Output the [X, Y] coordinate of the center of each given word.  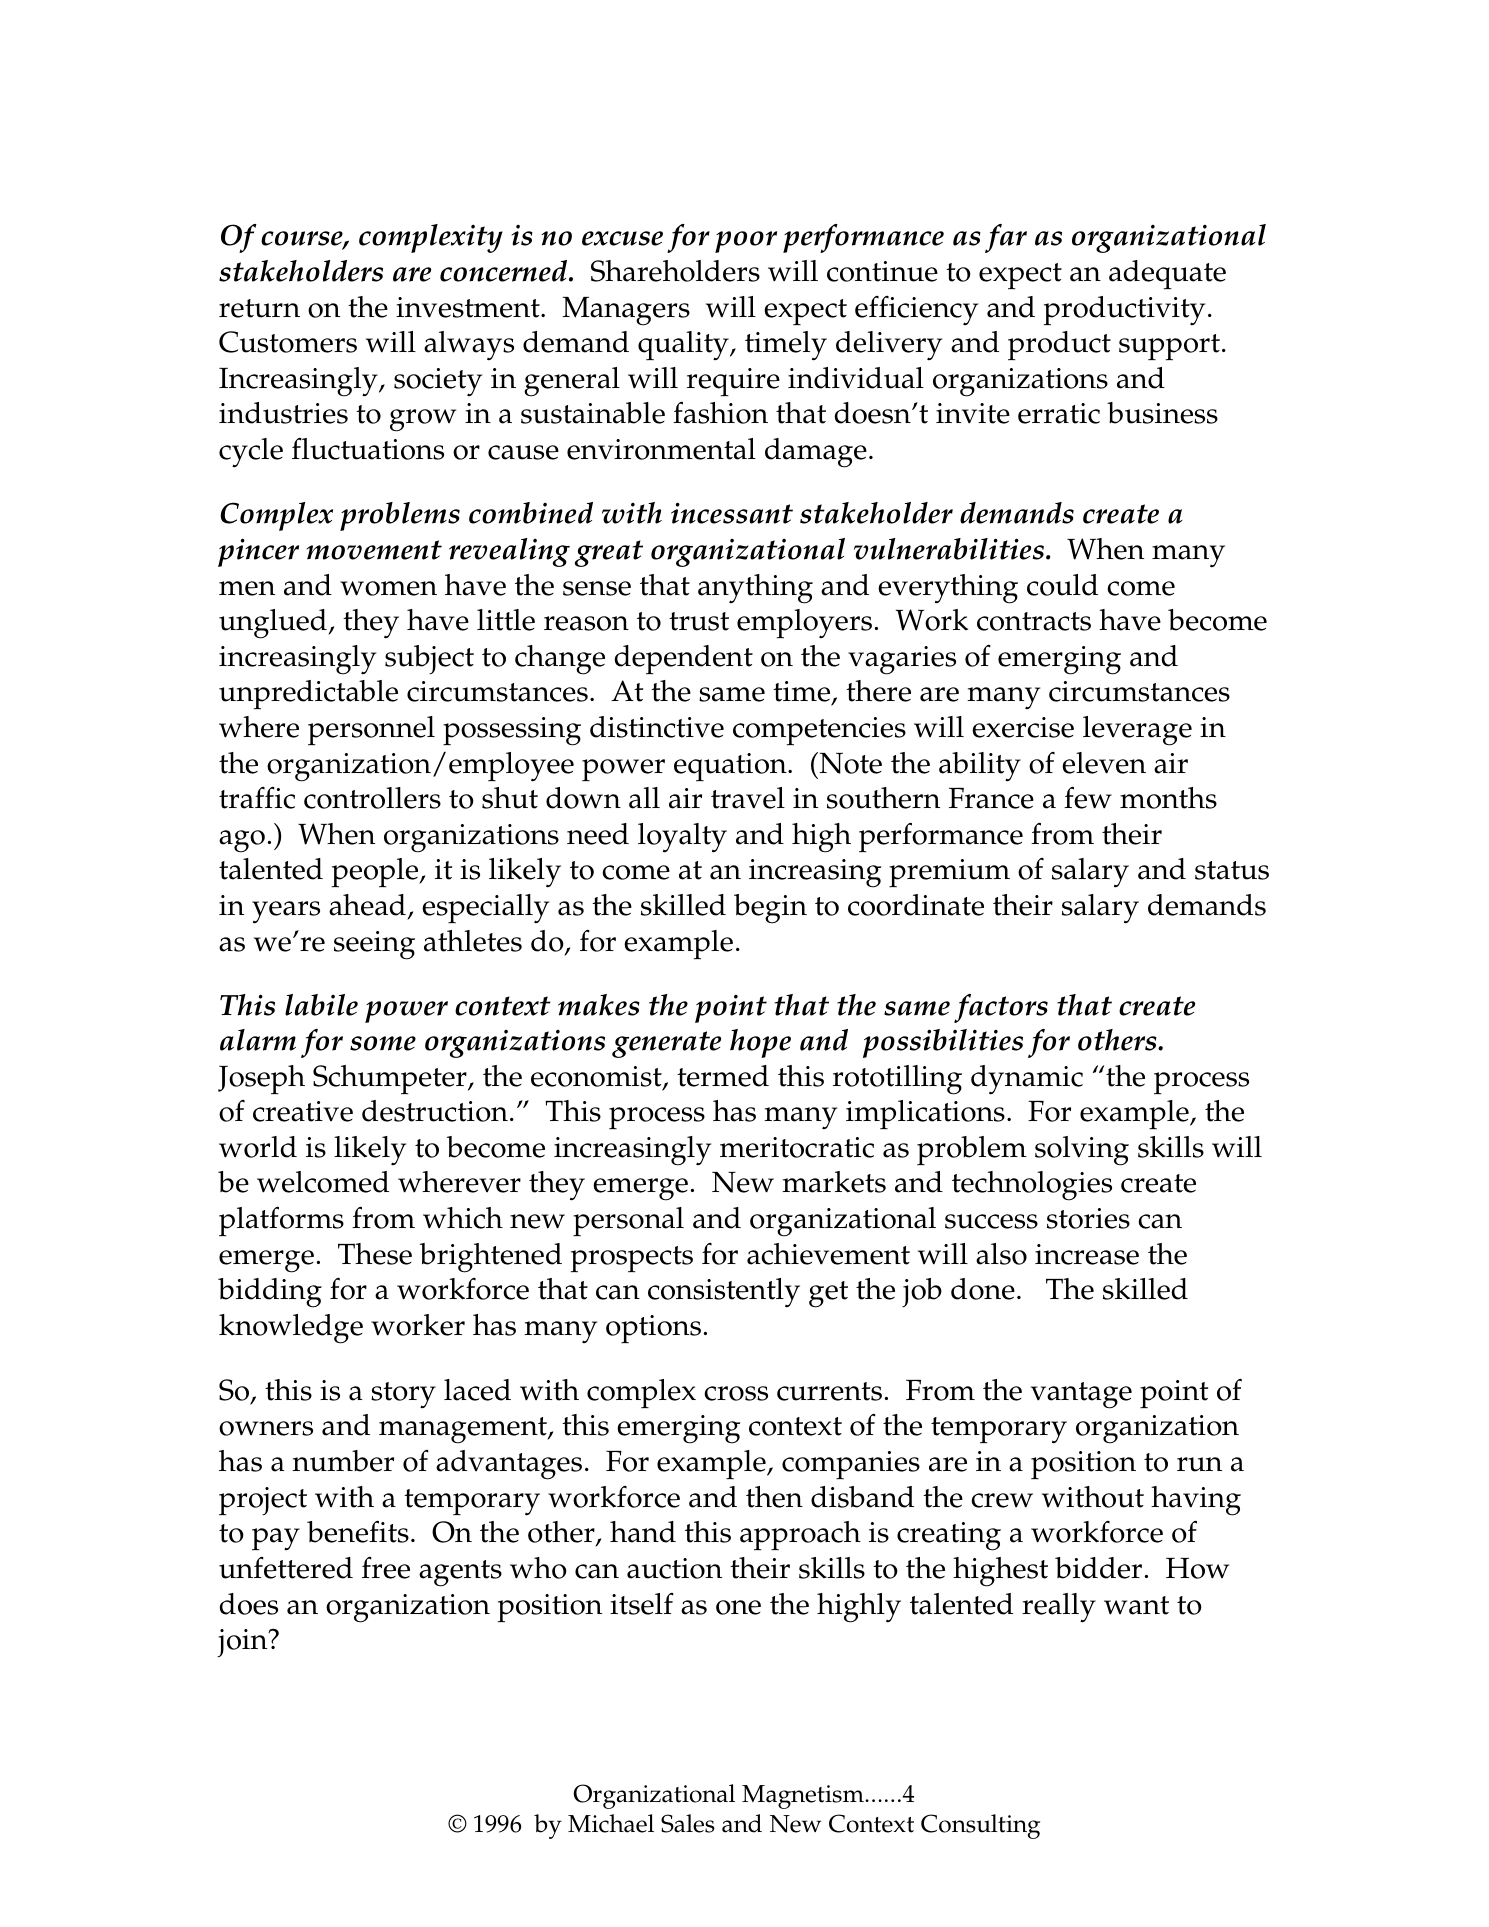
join [243, 1643]
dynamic [1027, 1080]
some [383, 1043]
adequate [1167, 275]
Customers [288, 342]
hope [760, 1043]
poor [746, 242]
